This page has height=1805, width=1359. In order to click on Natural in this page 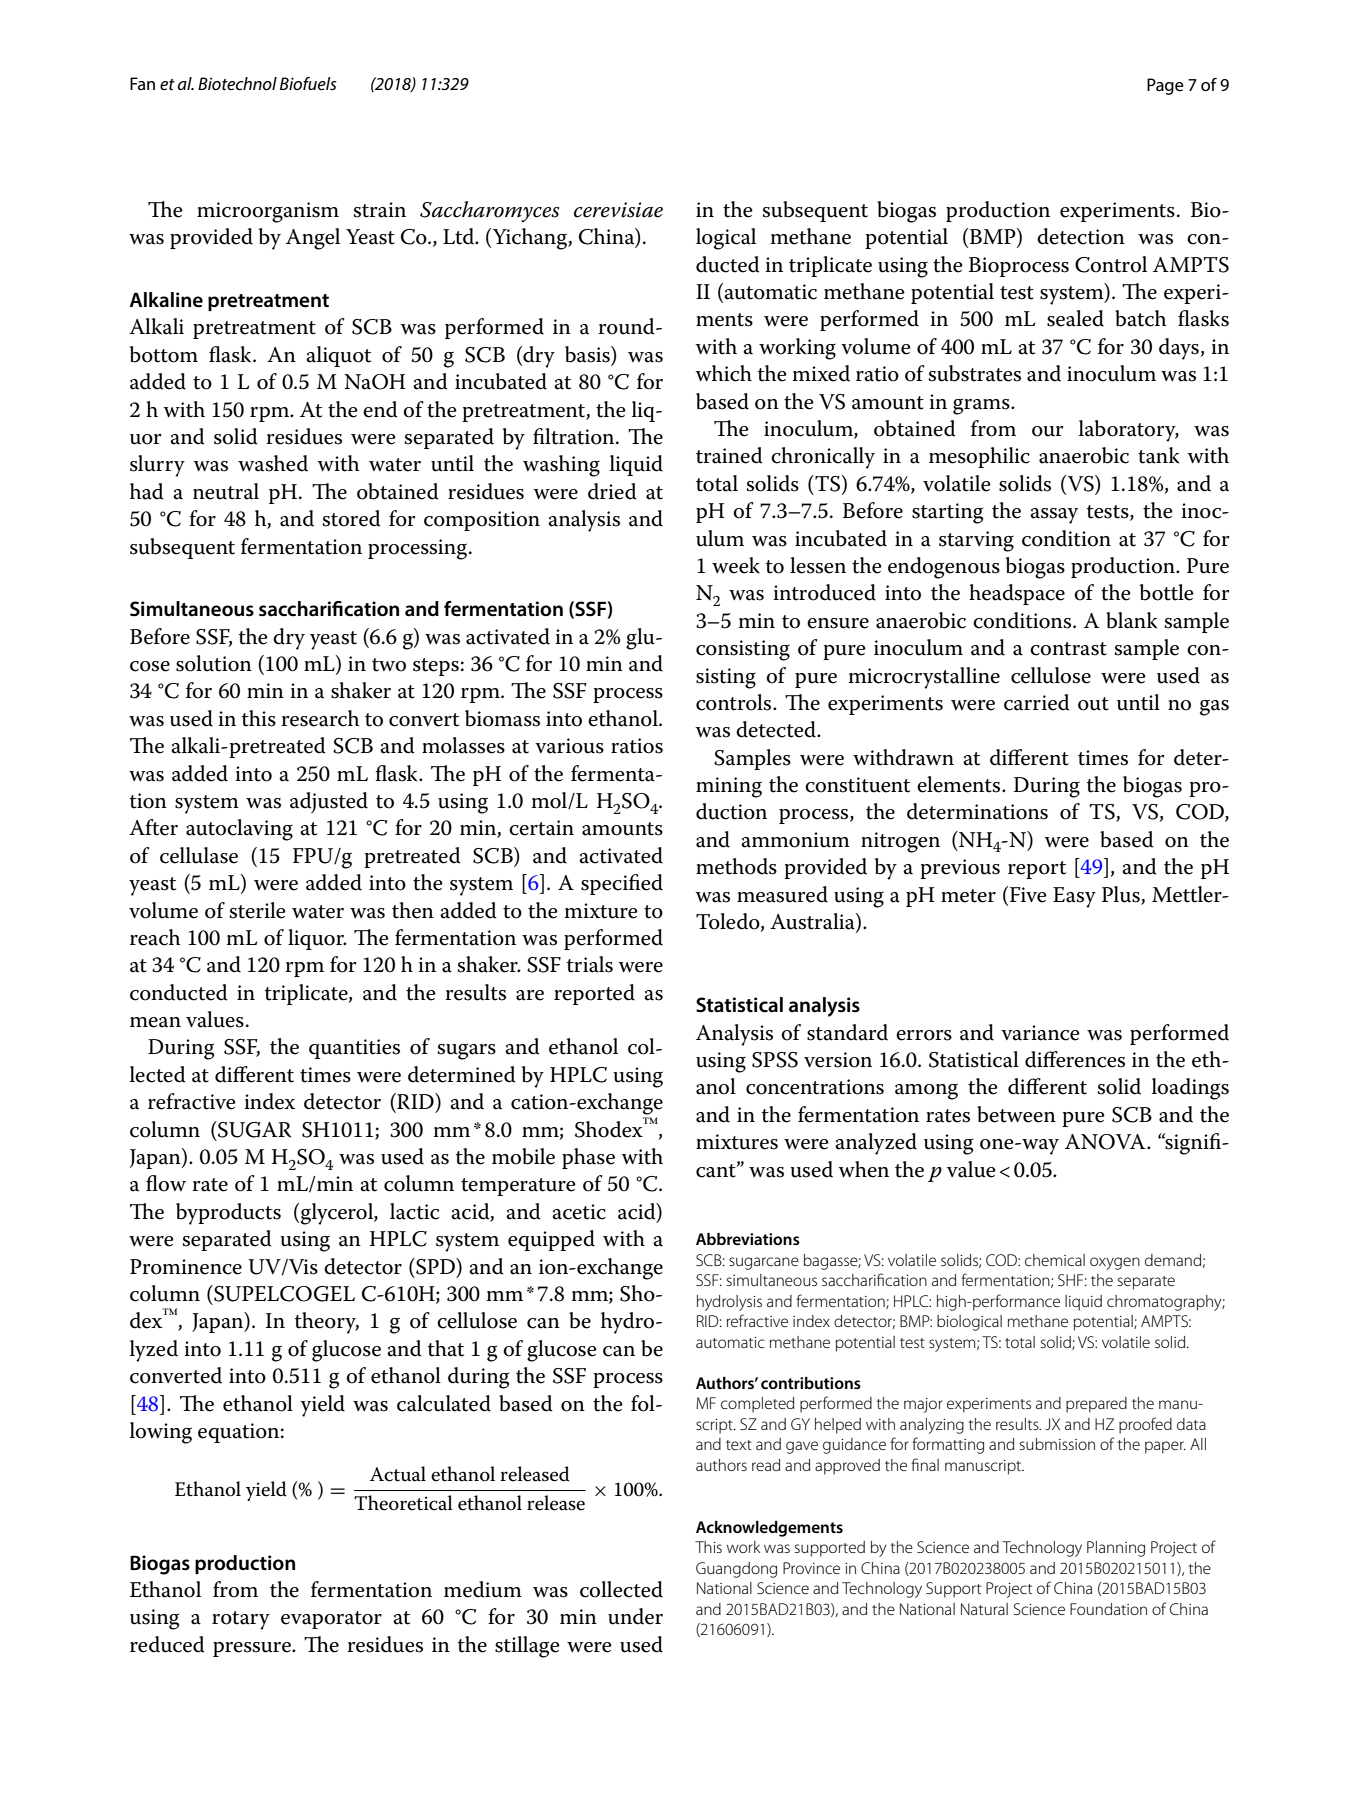, I will do `click(984, 1609)`.
